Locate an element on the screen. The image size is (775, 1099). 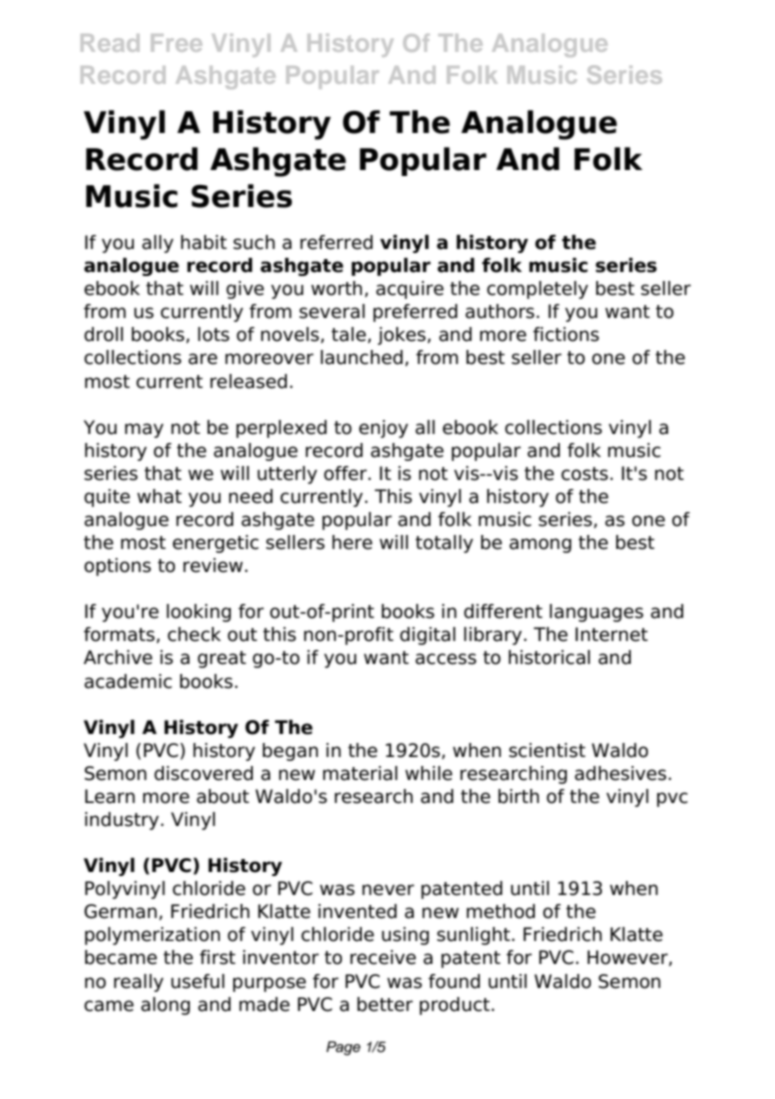
among is located at coordinates (540, 545).
